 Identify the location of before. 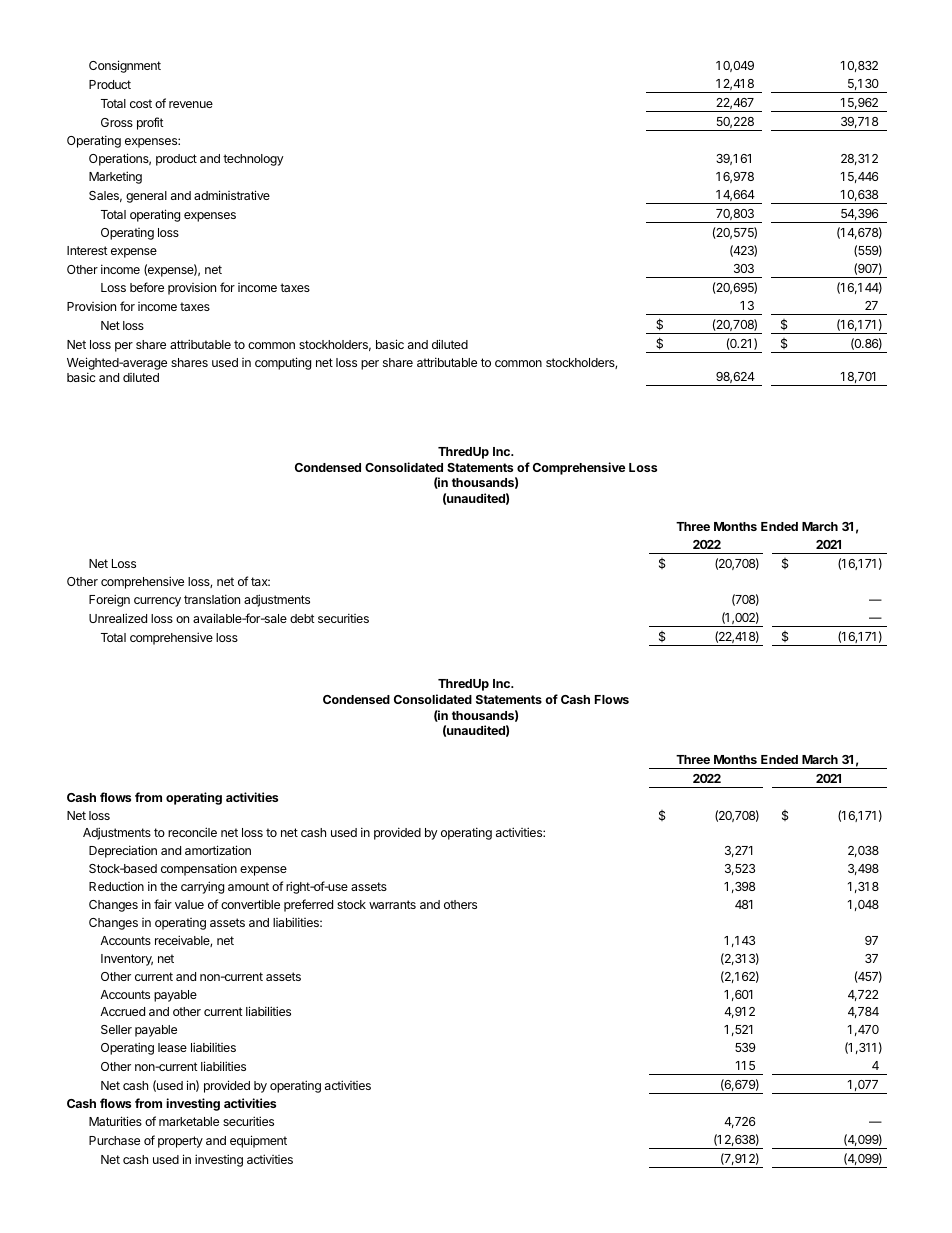
(147, 287).
